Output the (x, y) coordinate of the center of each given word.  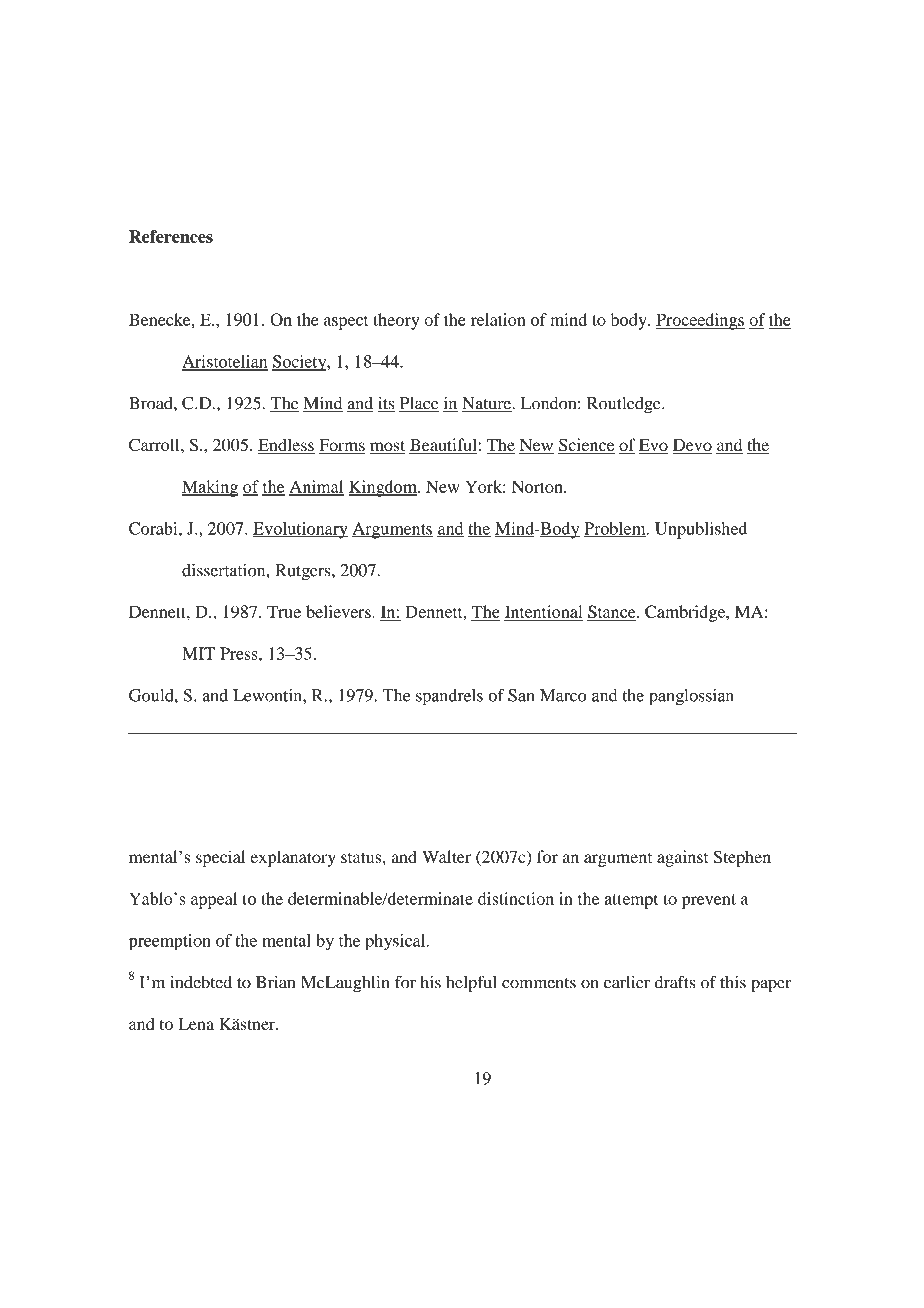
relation (498, 319)
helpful (471, 983)
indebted (201, 982)
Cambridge (686, 613)
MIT (198, 653)
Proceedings (700, 321)
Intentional (544, 612)
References (171, 236)
